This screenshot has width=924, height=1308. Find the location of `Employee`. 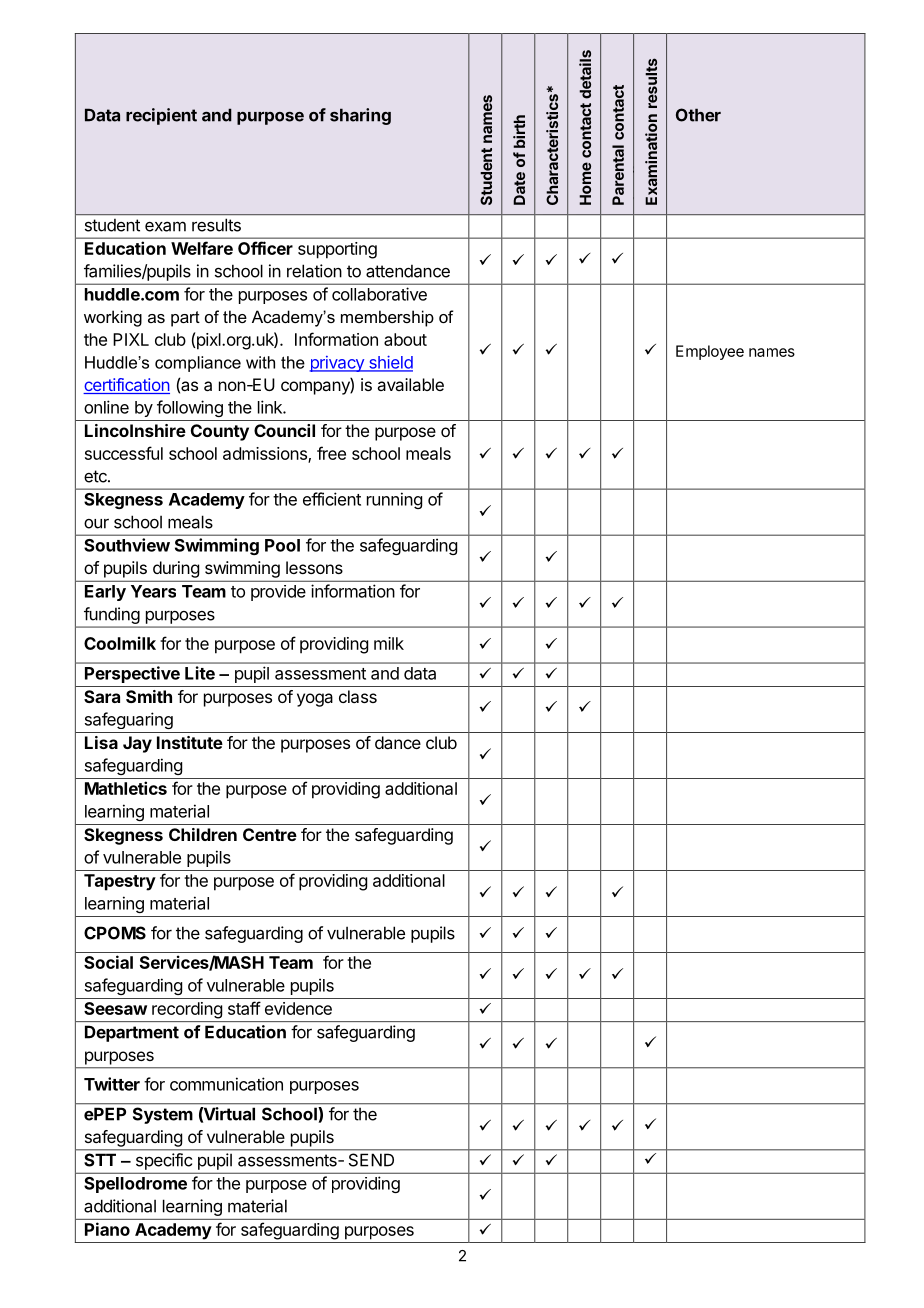

Employee is located at coordinates (710, 352).
